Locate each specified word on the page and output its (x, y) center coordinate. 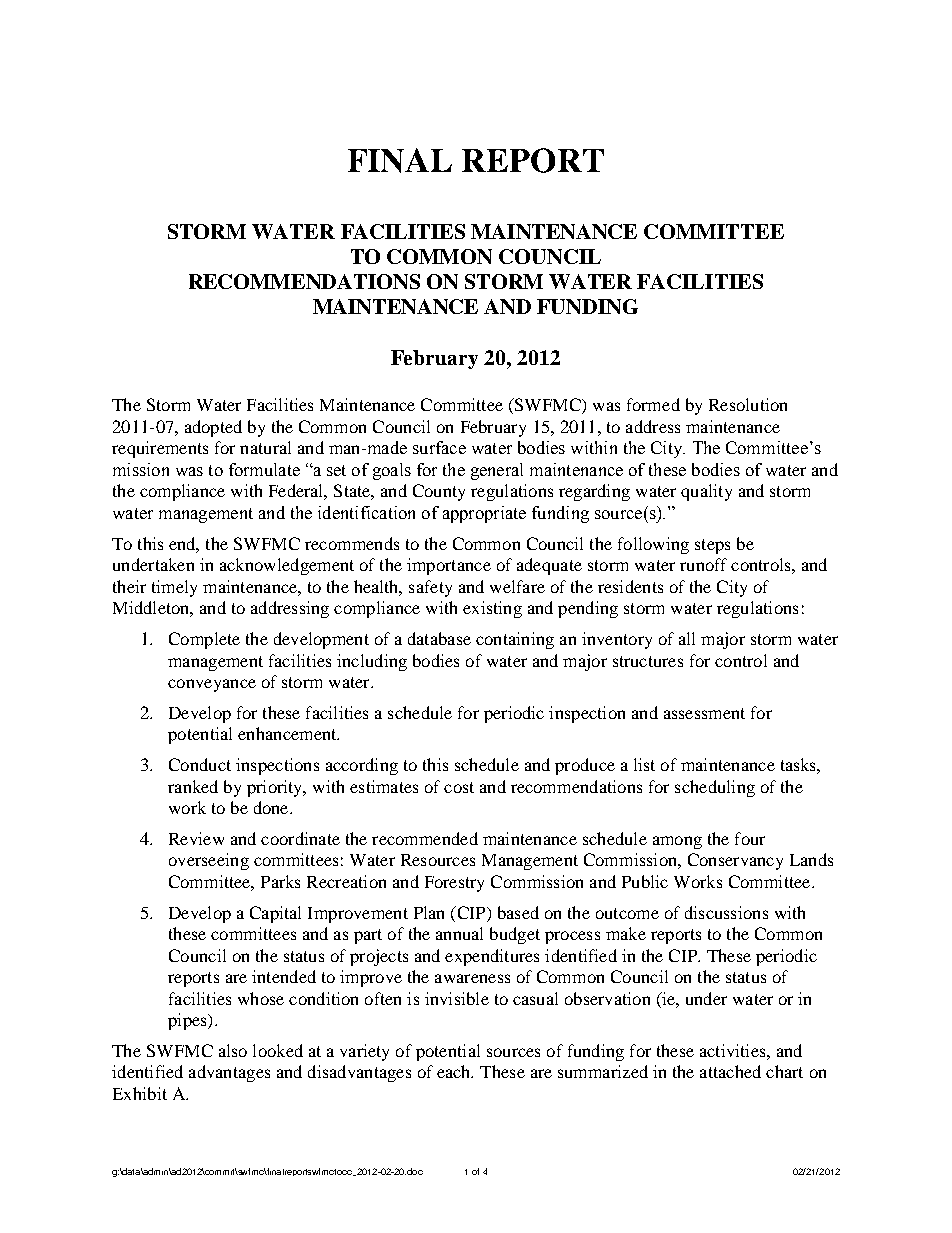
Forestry (454, 884)
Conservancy (735, 861)
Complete (204, 640)
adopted (213, 428)
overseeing (209, 861)
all (687, 638)
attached (730, 1071)
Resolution (748, 404)
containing (515, 640)
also (233, 1050)
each (455, 1071)
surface (439, 447)
